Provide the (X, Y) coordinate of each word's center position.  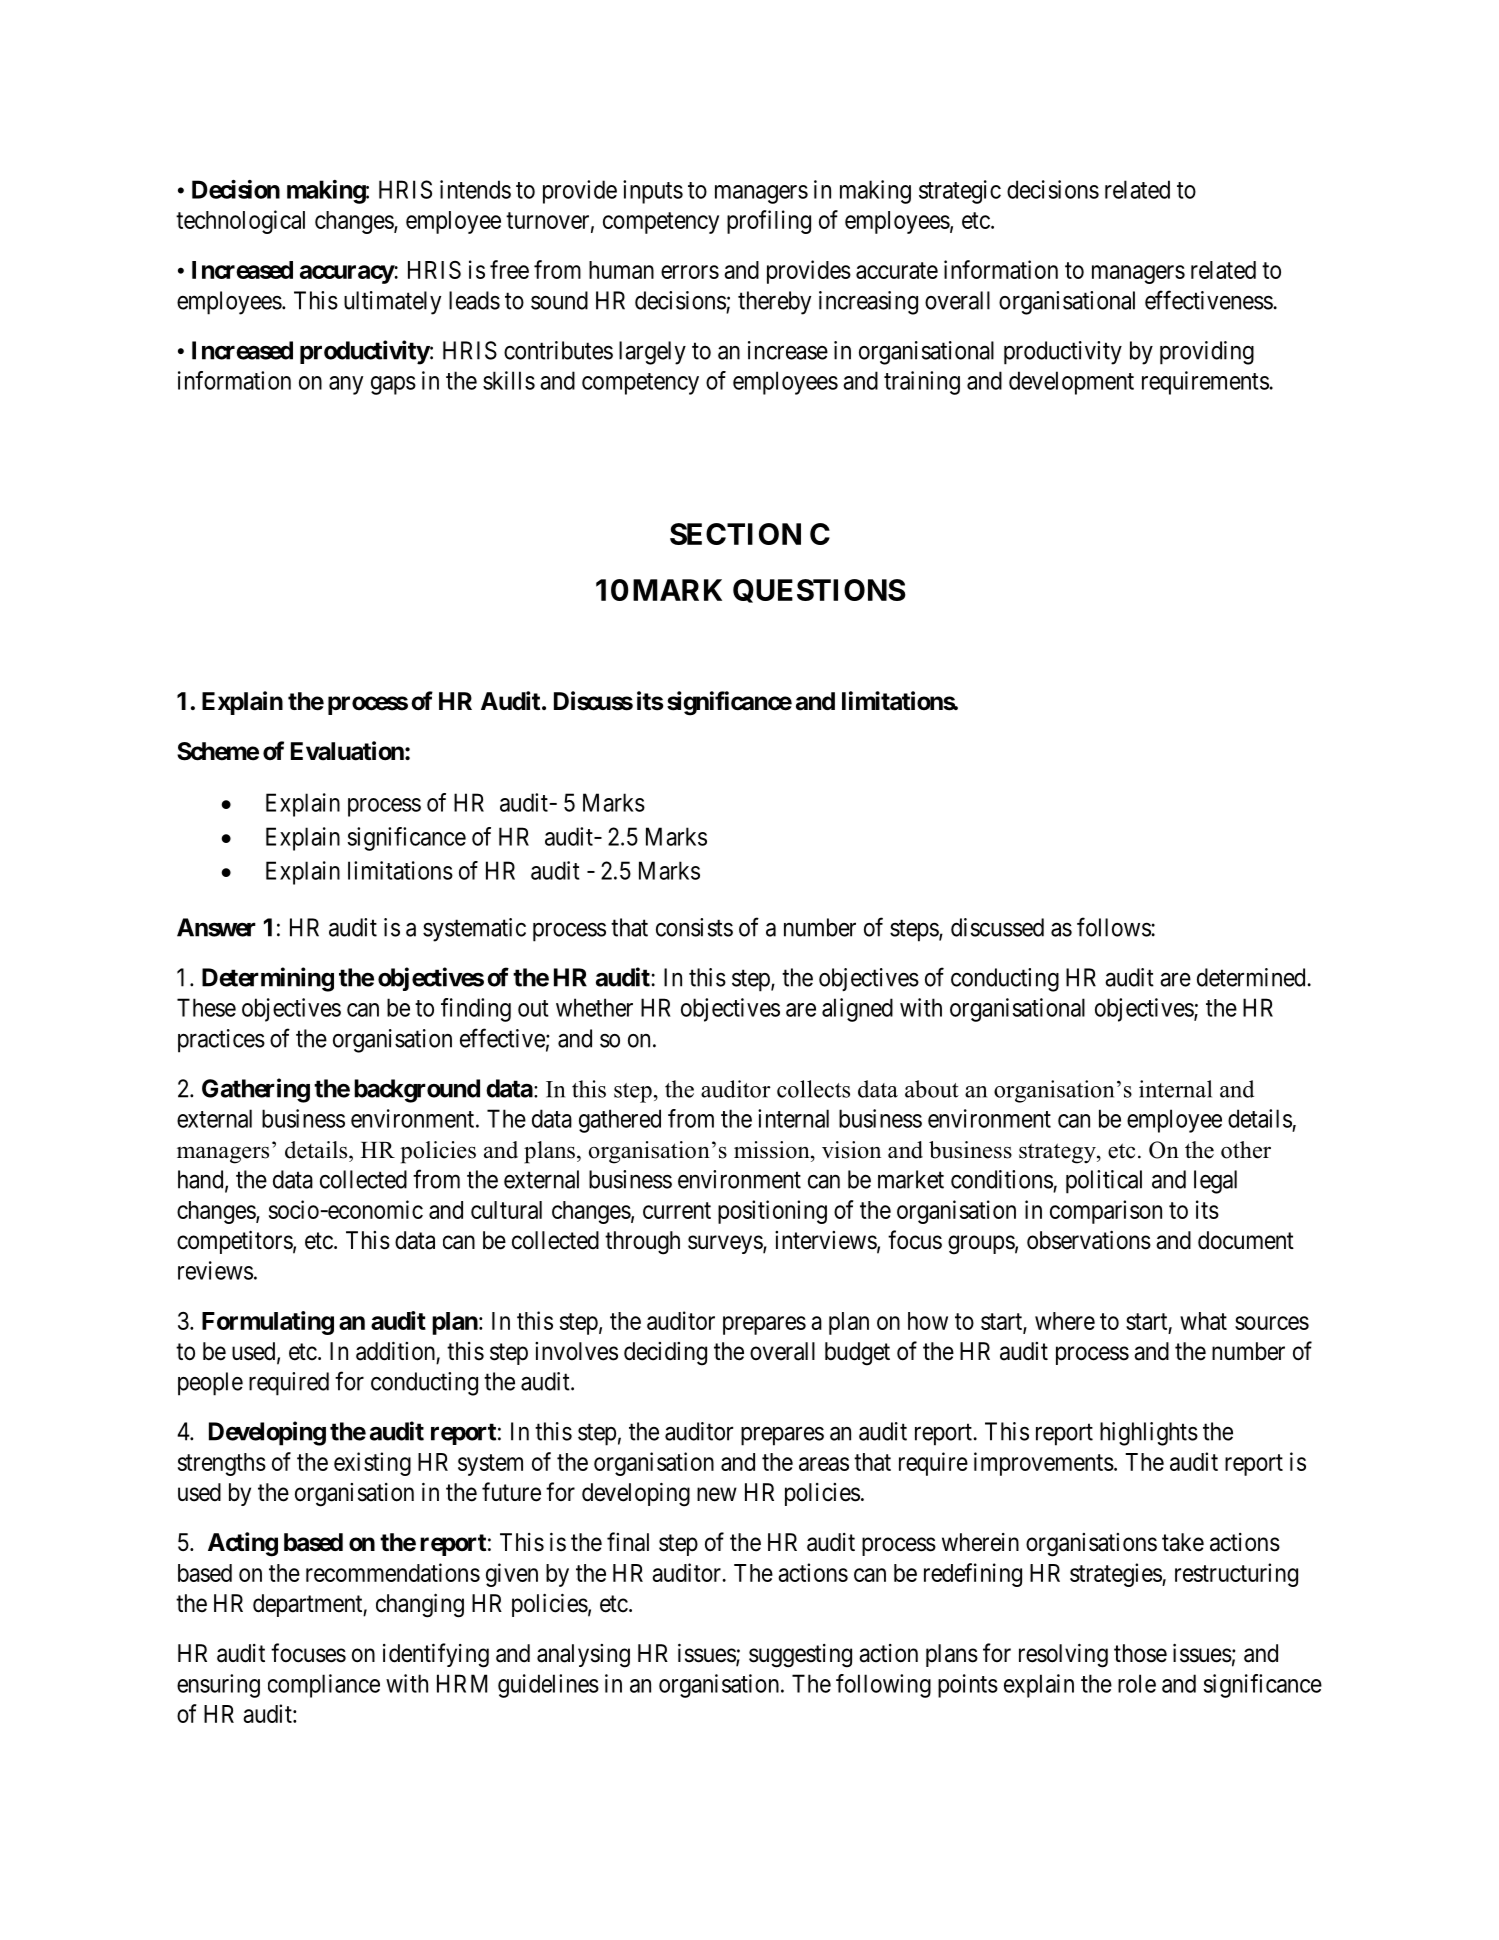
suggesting (800, 1656)
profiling (769, 222)
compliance (324, 1686)
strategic (960, 192)
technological (240, 222)
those (1140, 1653)
